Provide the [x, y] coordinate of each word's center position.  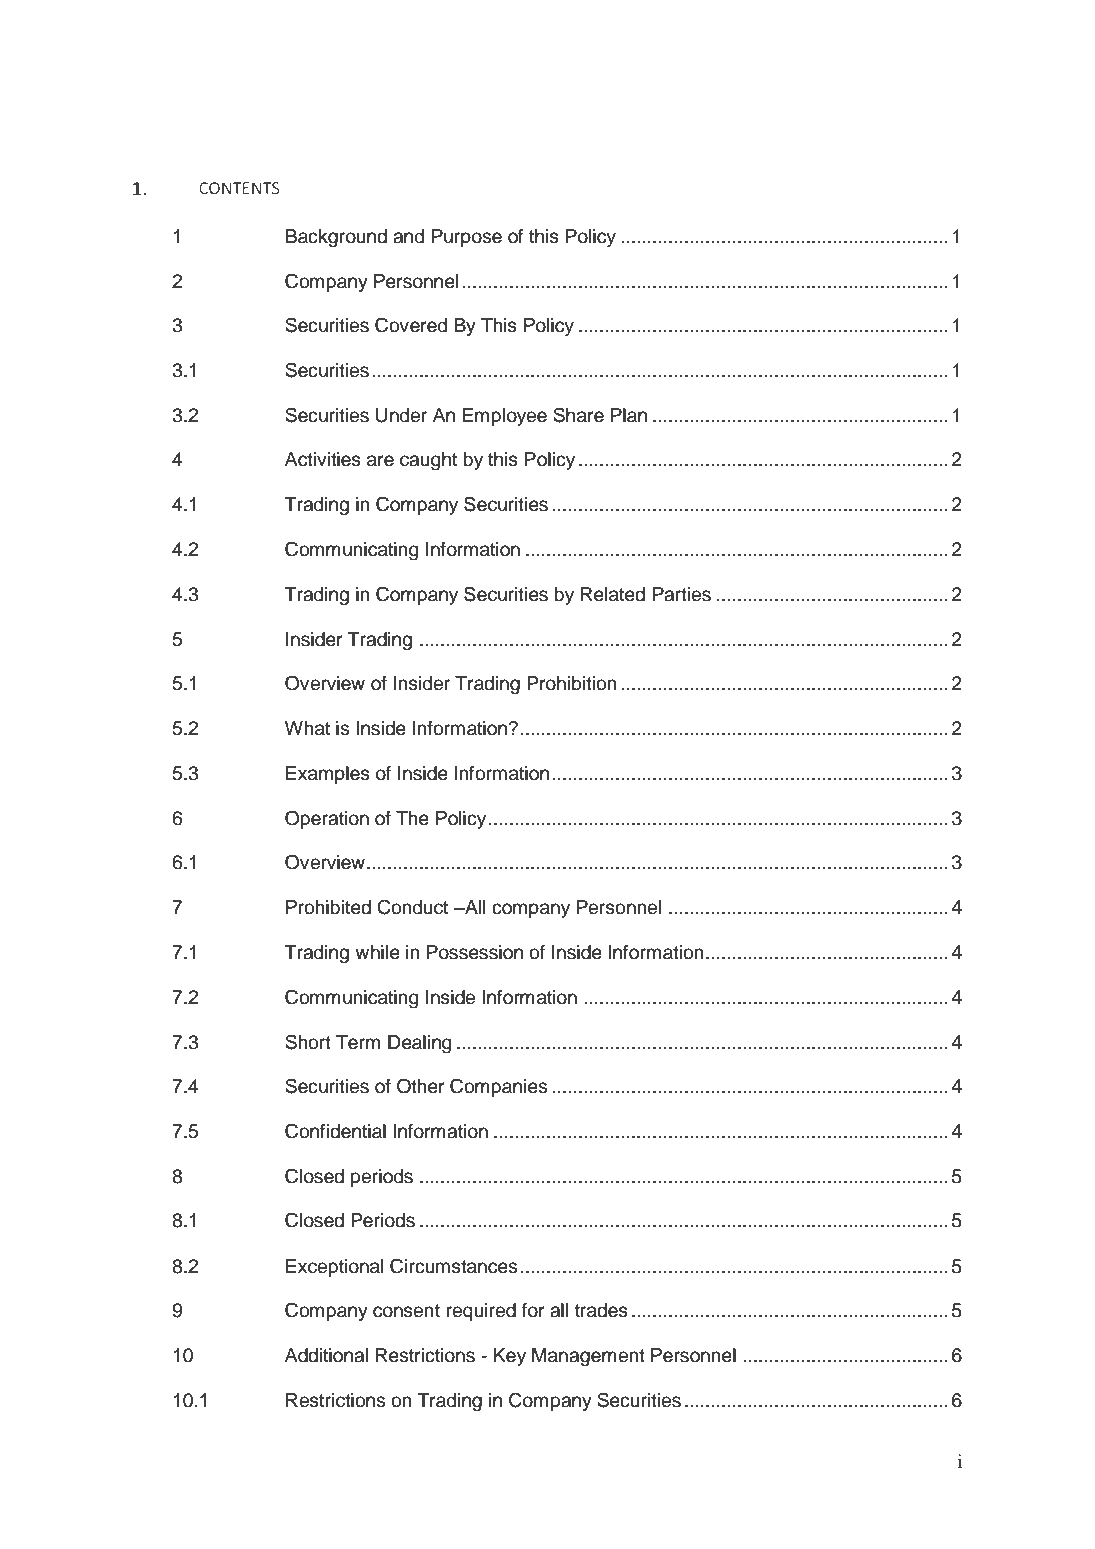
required [481, 1312]
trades [601, 1310]
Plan [629, 415]
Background [336, 238]
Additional [326, 1355]
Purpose [467, 238]
